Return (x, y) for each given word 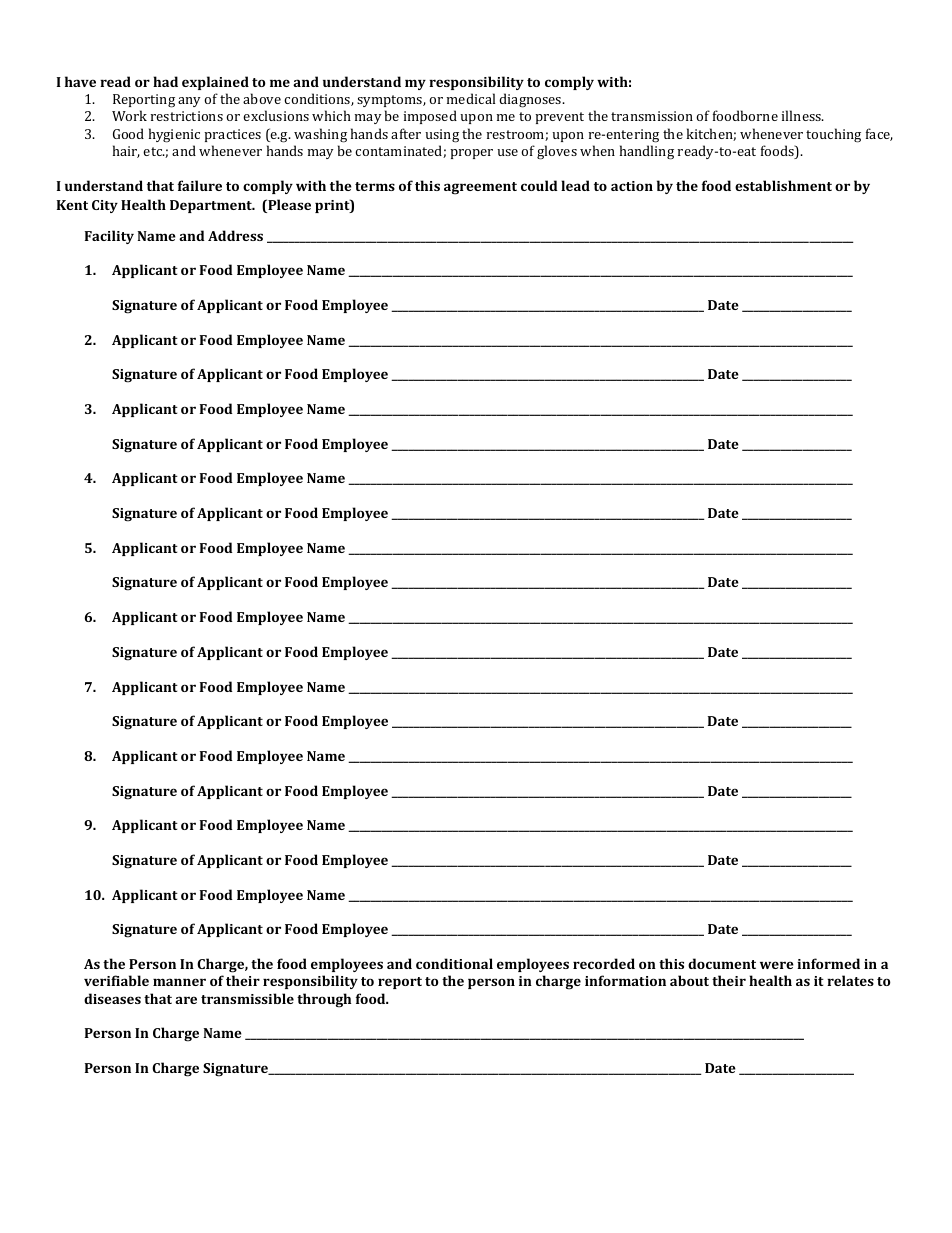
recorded (604, 963)
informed (828, 963)
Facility (109, 237)
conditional (454, 963)
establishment (783, 185)
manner (179, 982)
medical (471, 98)
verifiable (116, 980)
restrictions (187, 116)
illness (803, 115)
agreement (480, 188)
